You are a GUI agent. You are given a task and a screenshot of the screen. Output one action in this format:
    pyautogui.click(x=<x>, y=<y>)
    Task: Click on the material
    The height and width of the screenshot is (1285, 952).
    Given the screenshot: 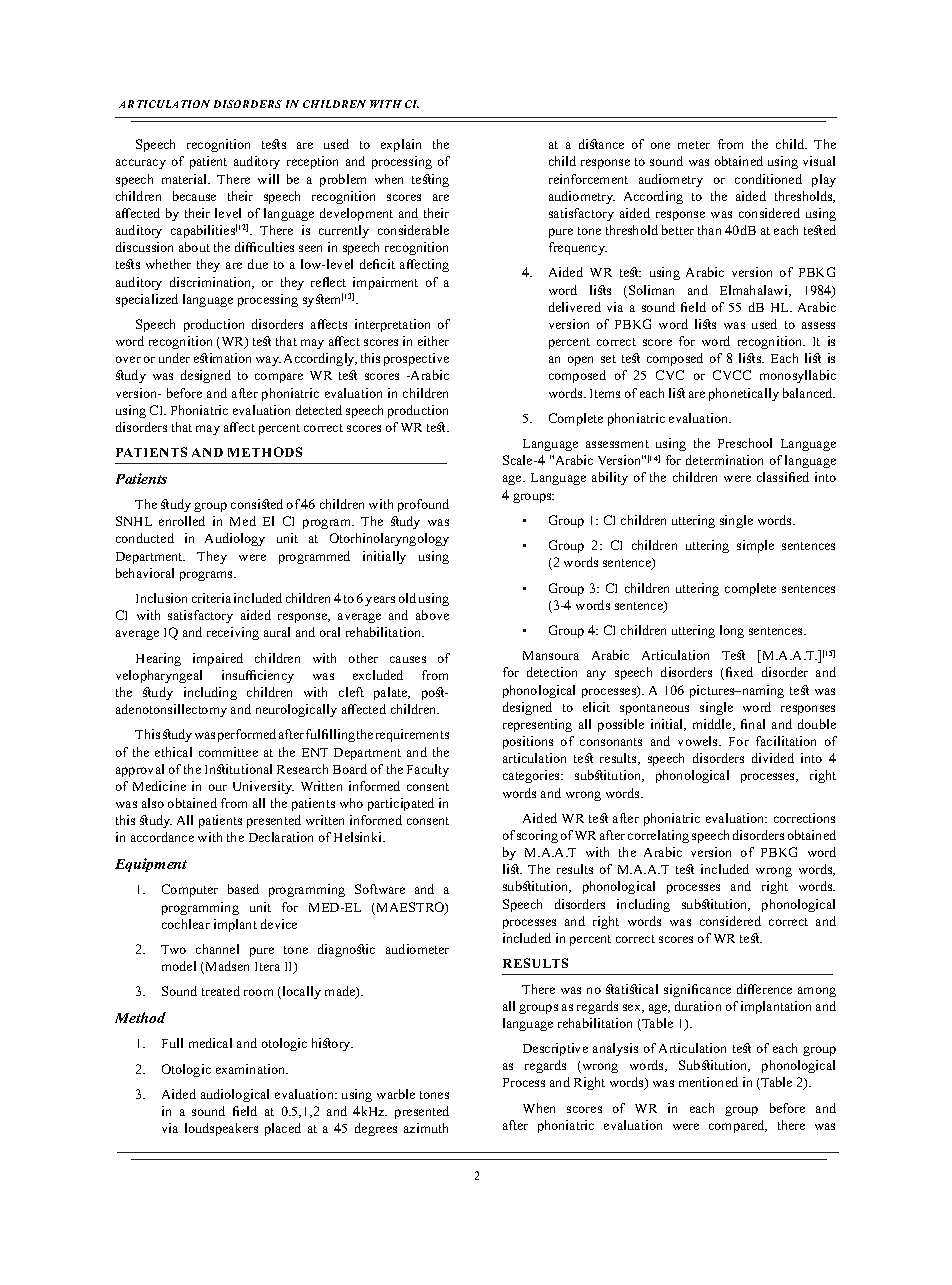 What is the action you would take?
    pyautogui.click(x=186, y=179)
